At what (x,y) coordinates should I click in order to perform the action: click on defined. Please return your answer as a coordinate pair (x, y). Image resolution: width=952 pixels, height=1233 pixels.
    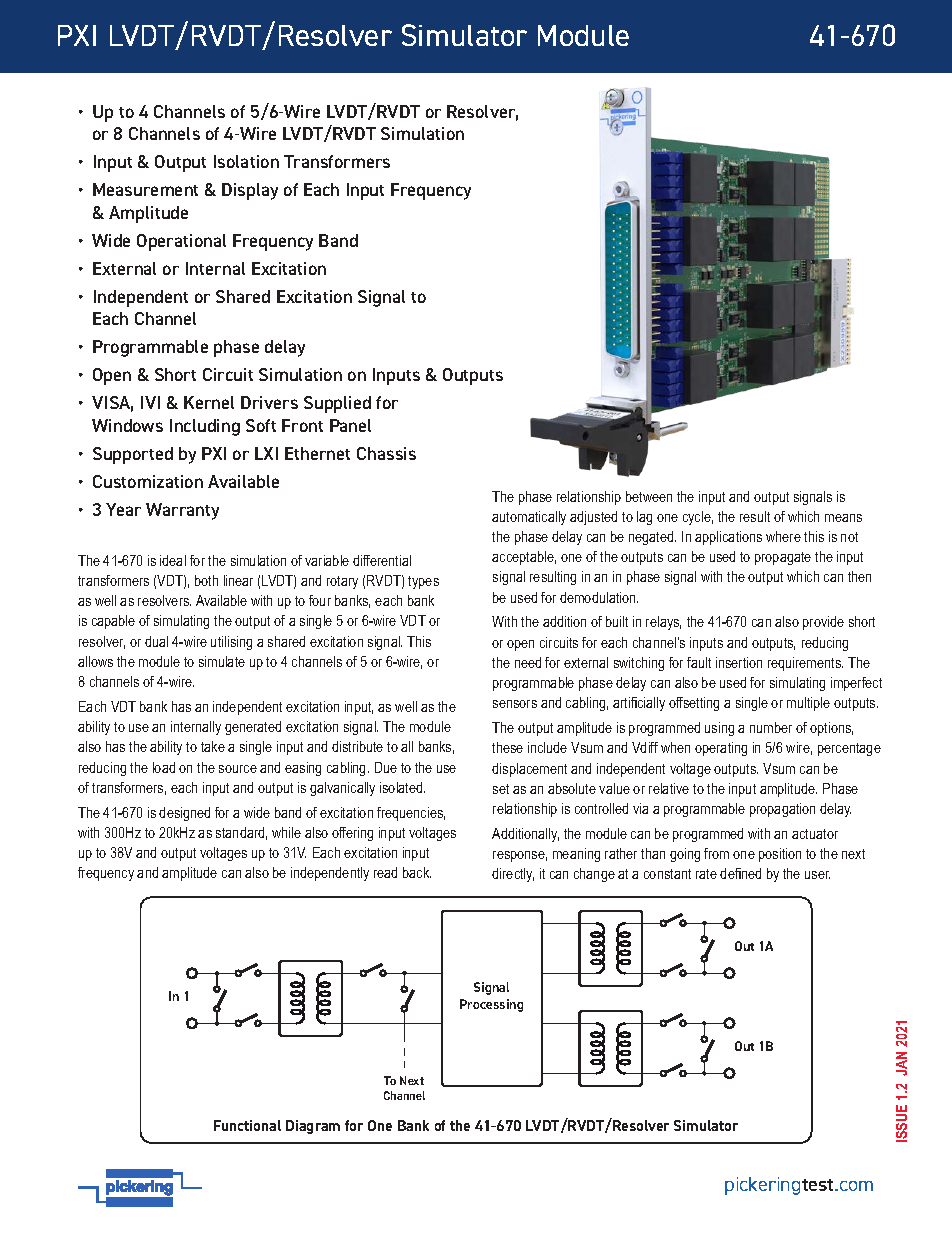
    Looking at the image, I should click on (740, 873).
